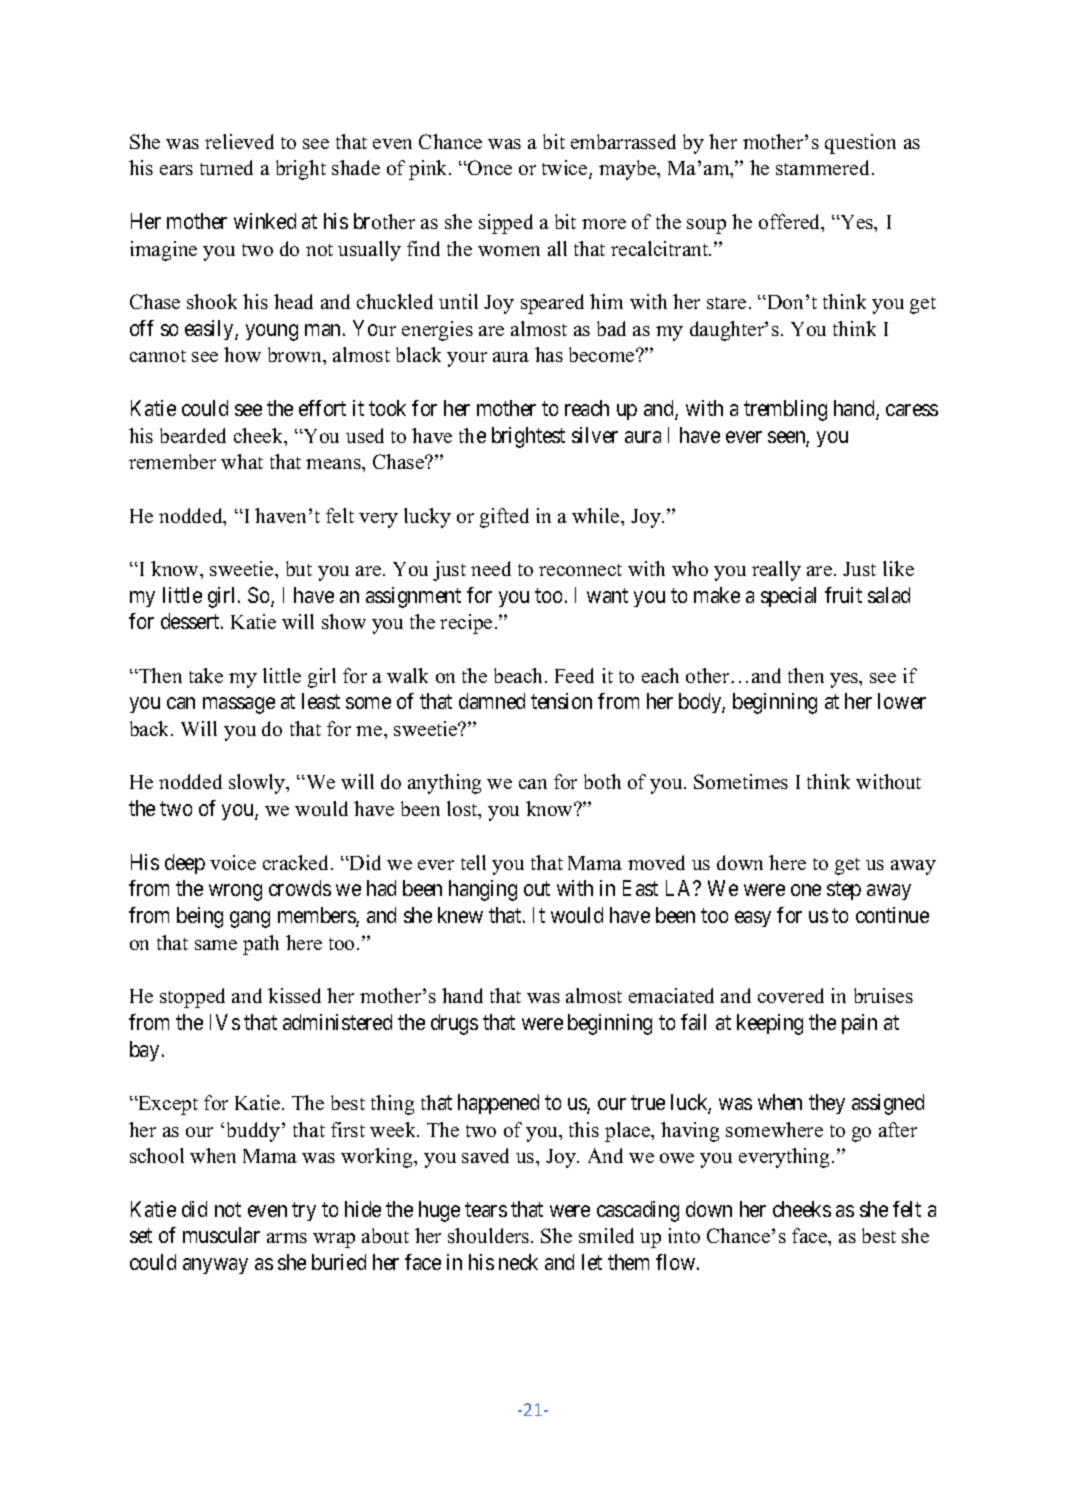 The height and width of the screenshot is (1509, 1067). Describe the element at coordinates (785, 410) in the screenshot. I see `trembling` at that location.
